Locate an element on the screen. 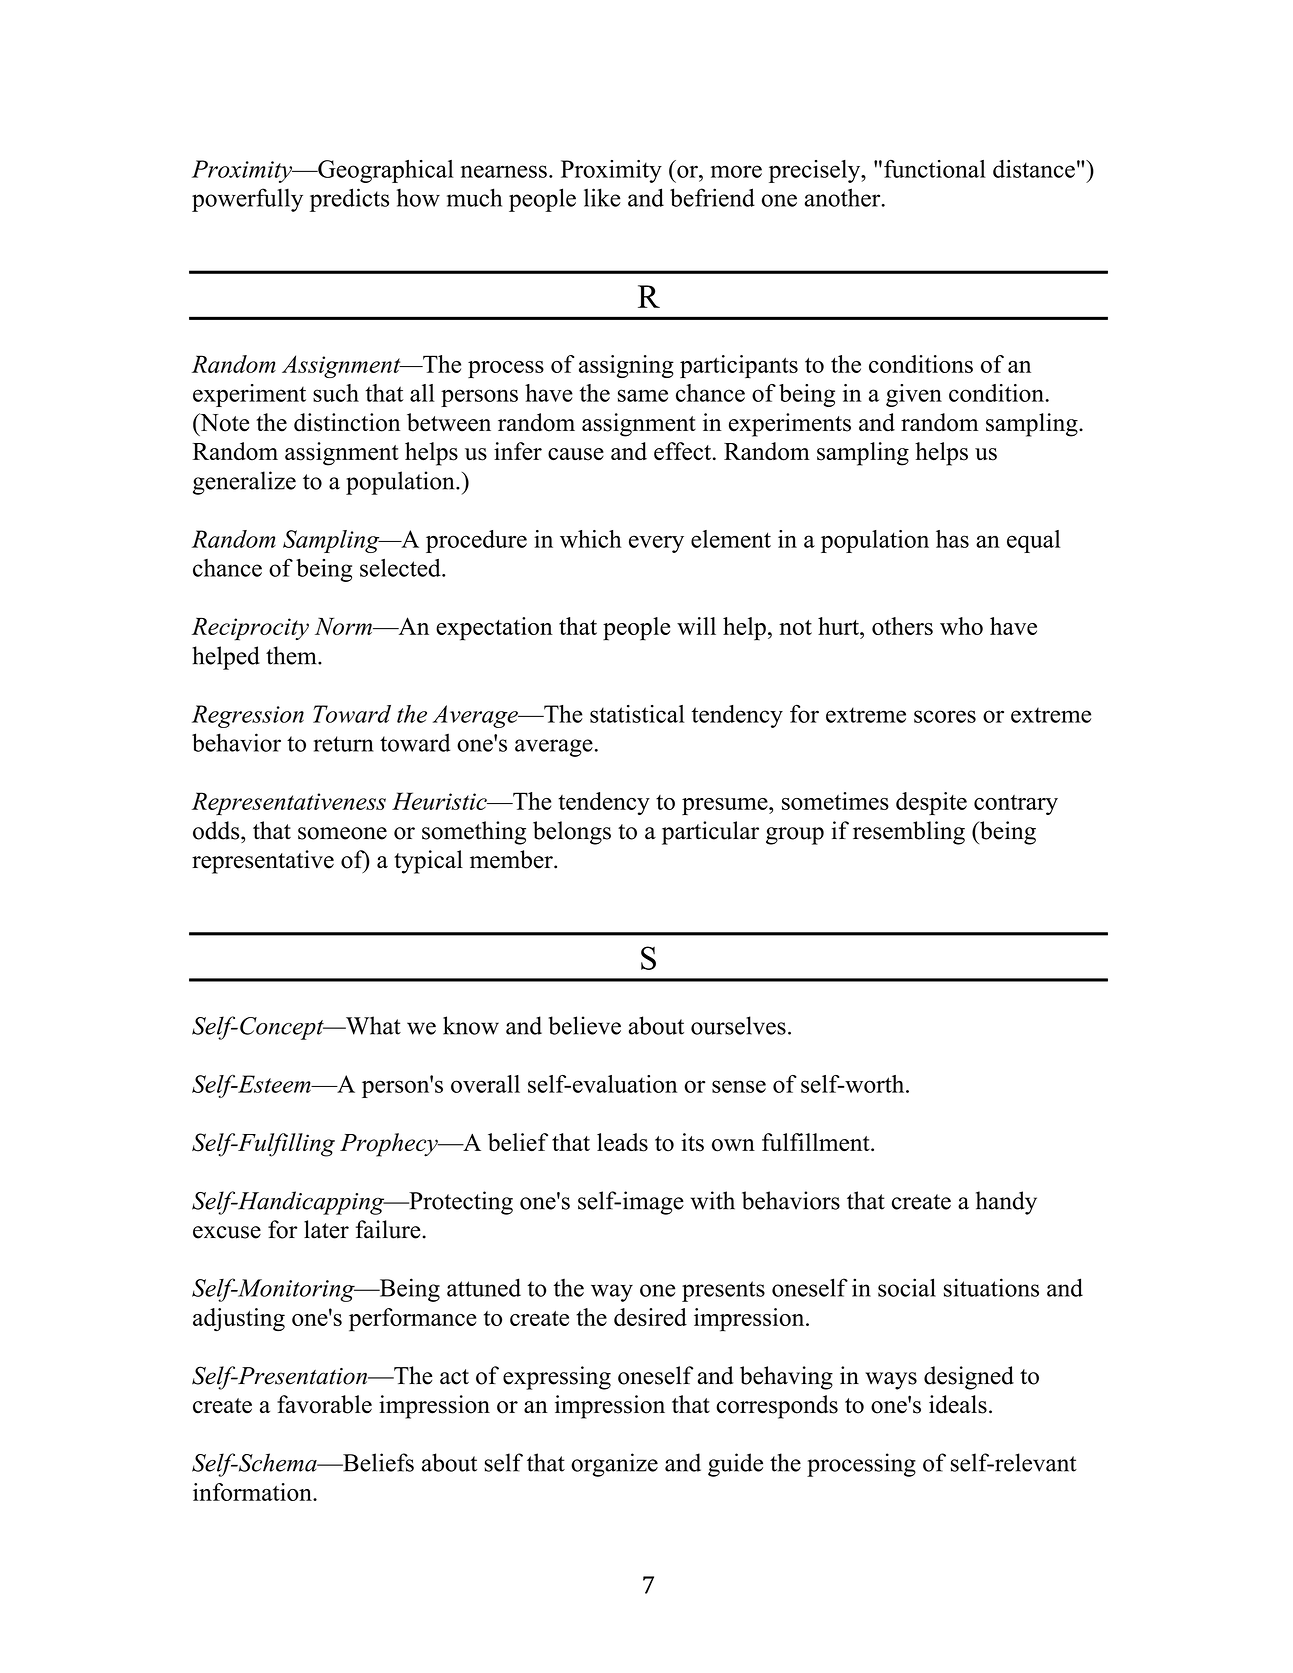 This screenshot has height=1673, width=1293. someone is located at coordinates (342, 833).
